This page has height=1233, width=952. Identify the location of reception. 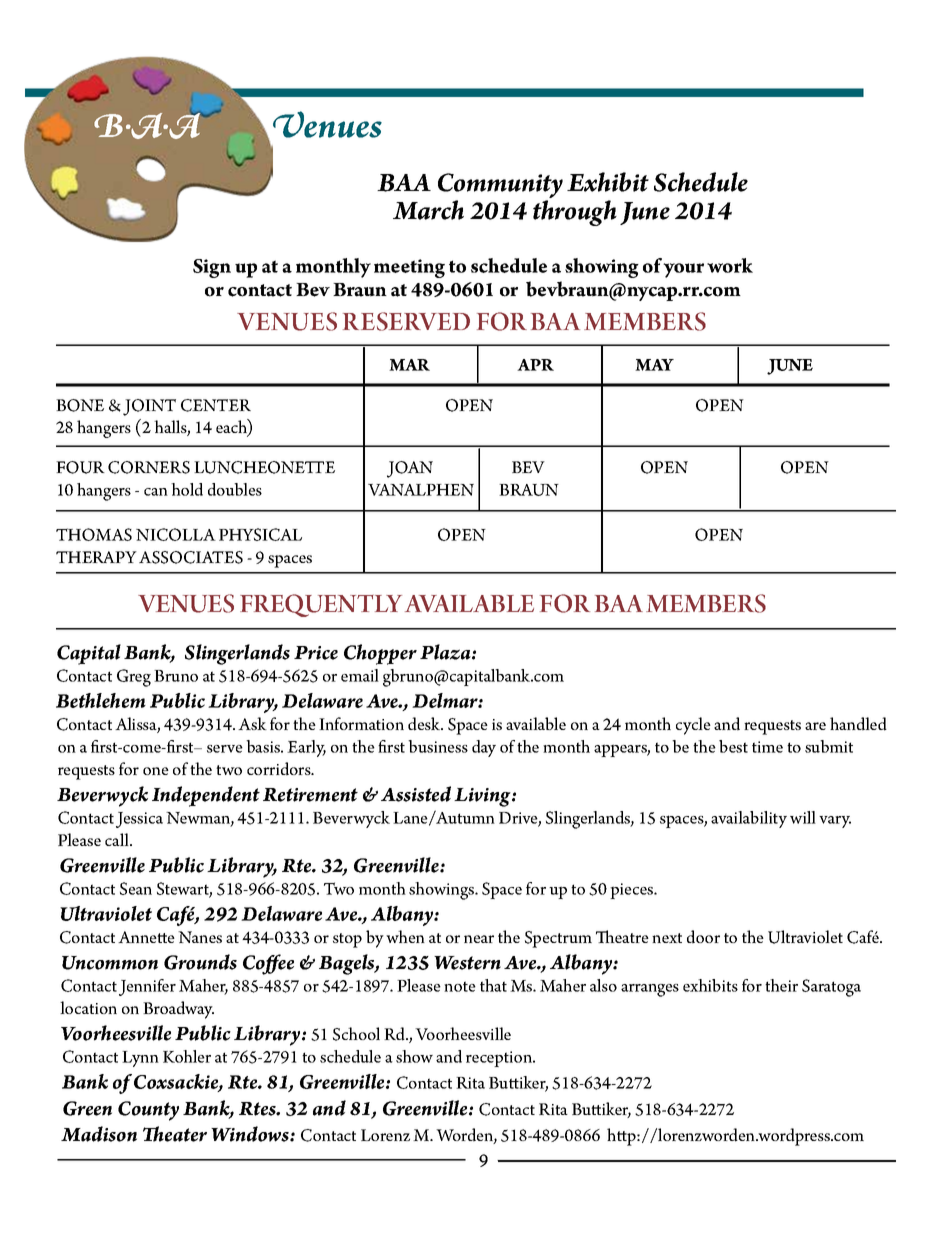
(500, 1059).
